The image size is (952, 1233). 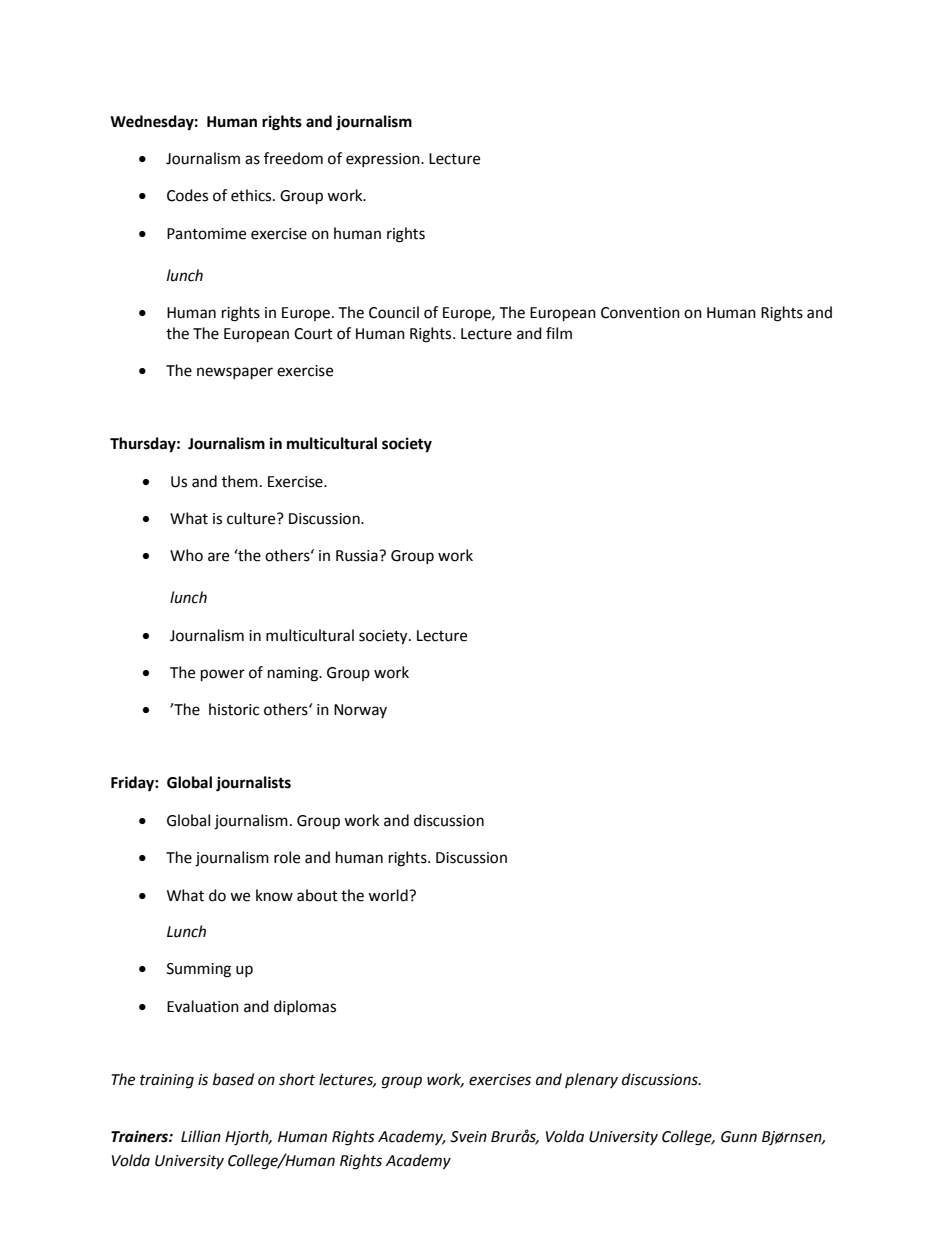 What do you see at coordinates (591, 1080) in the screenshot?
I see `plenary` at bounding box center [591, 1080].
